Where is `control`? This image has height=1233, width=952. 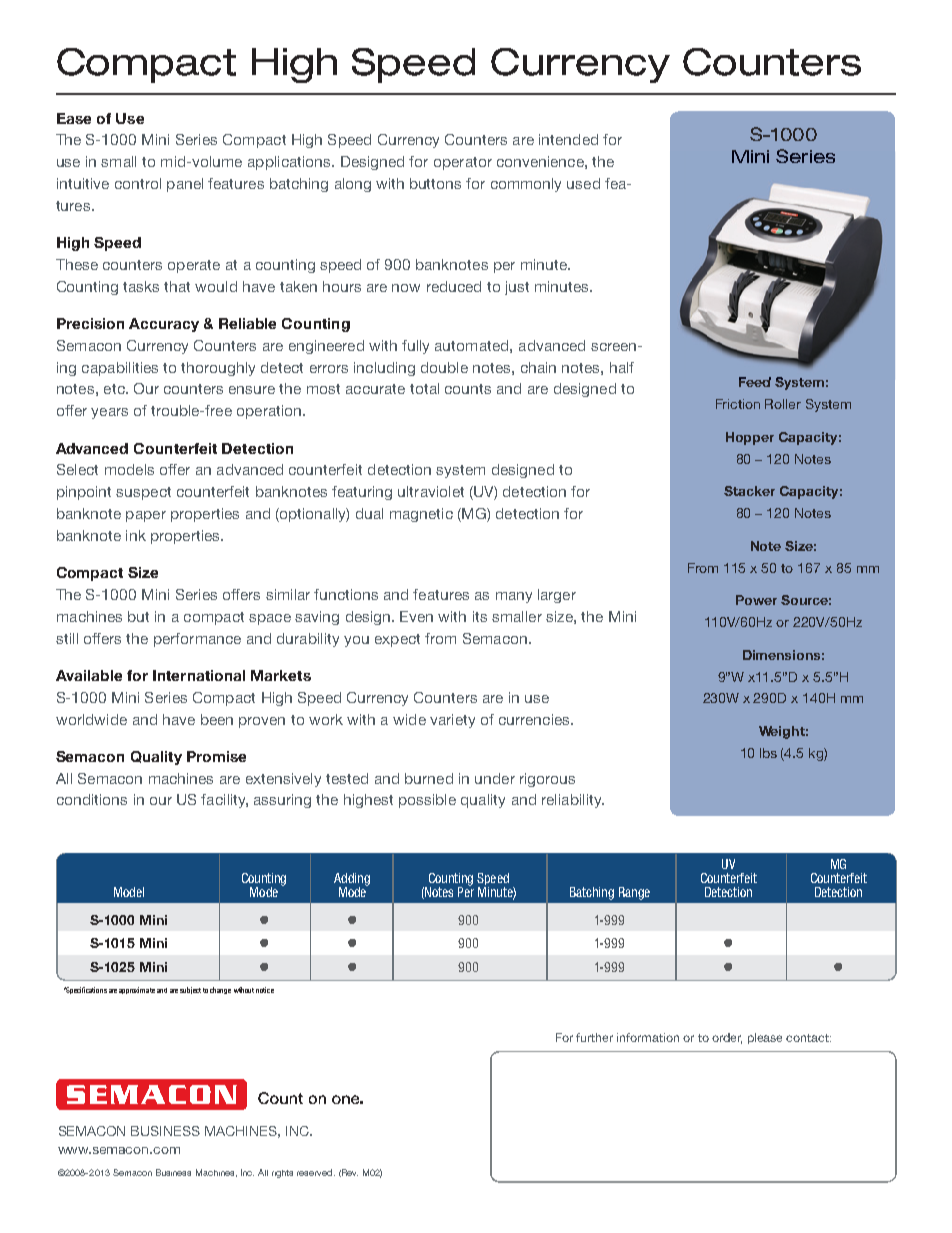
control is located at coordinates (138, 183).
